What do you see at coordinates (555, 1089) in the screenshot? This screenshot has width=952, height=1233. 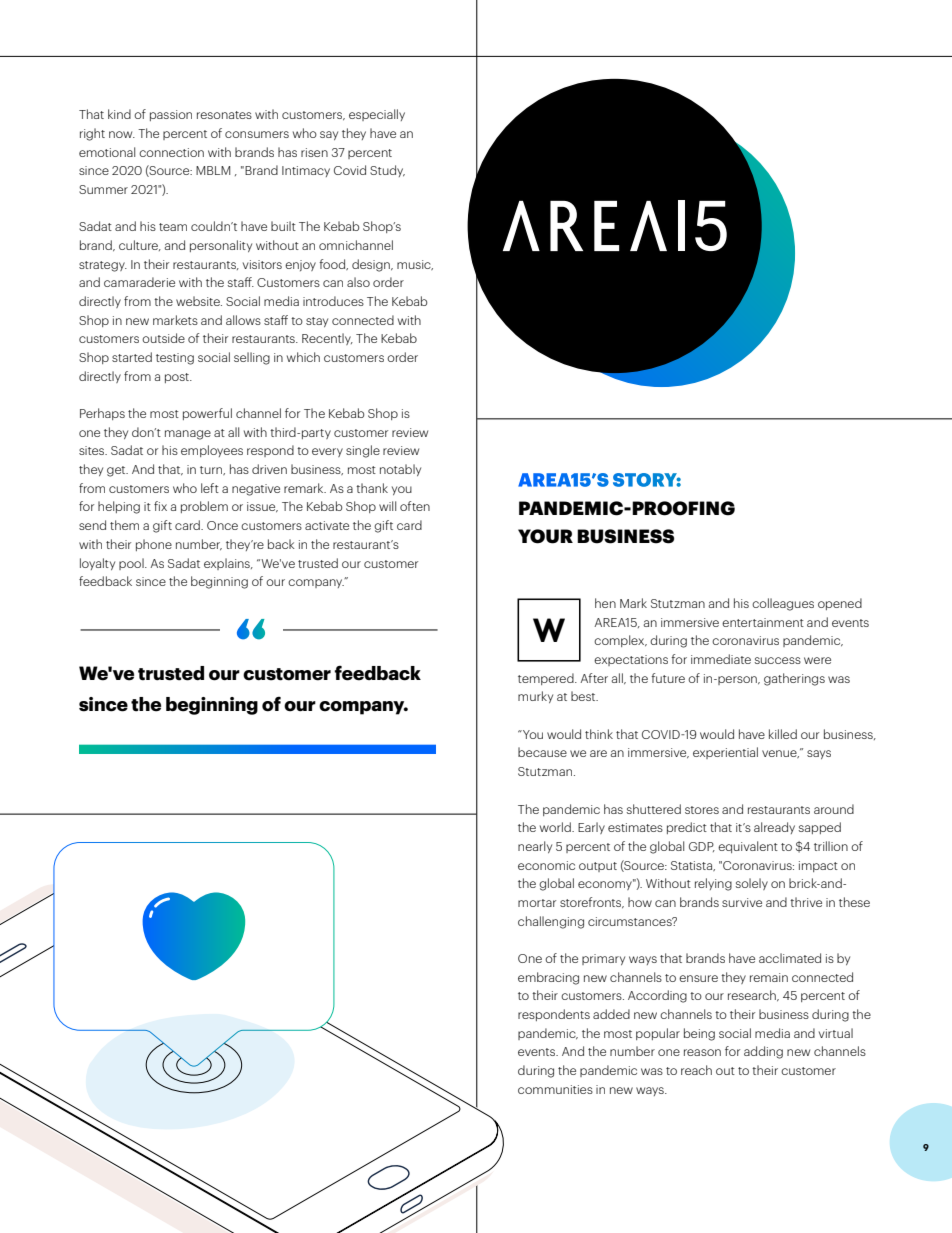 I see `communities` at bounding box center [555, 1089].
